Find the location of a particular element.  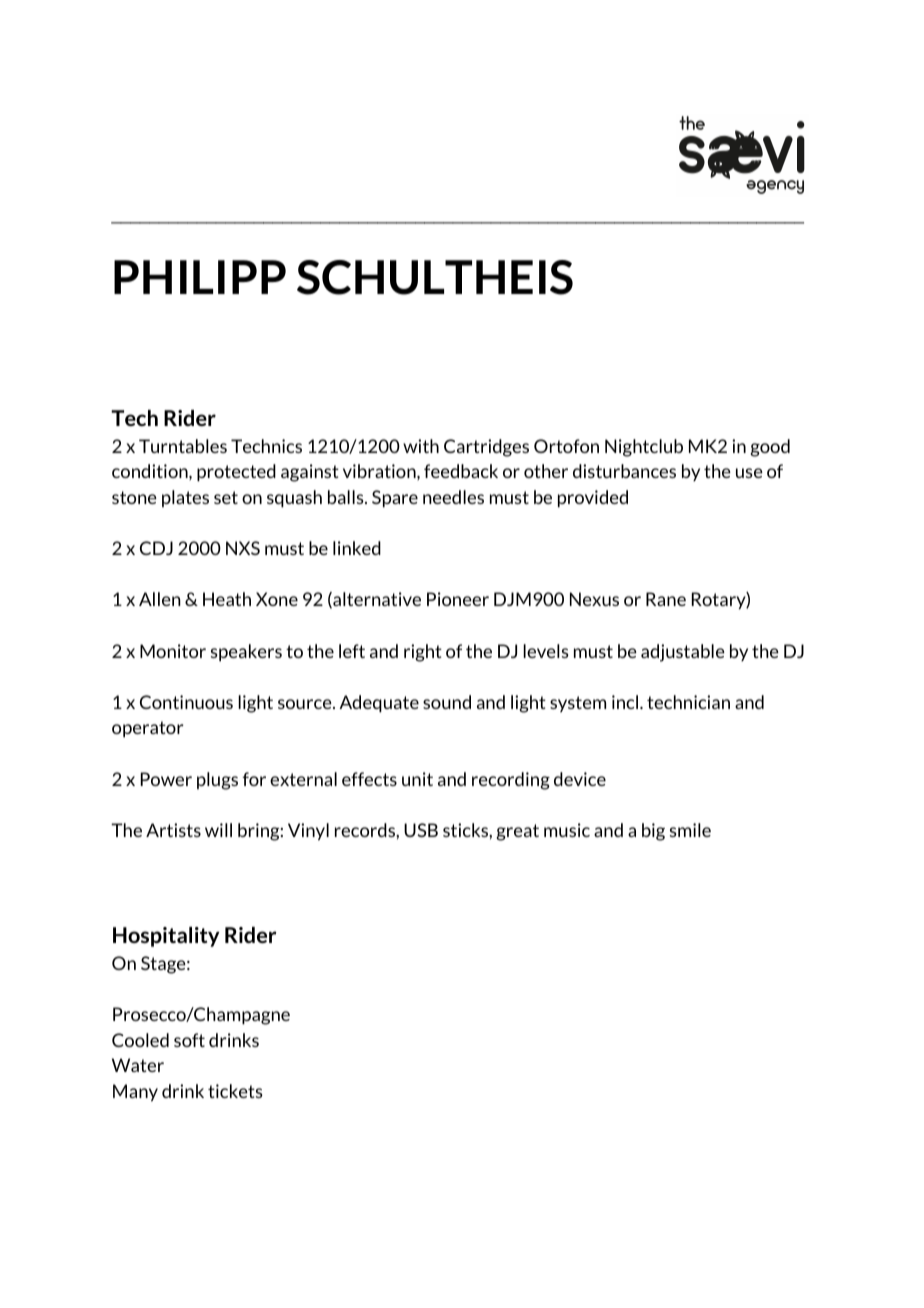

smile is located at coordinates (690, 830).
